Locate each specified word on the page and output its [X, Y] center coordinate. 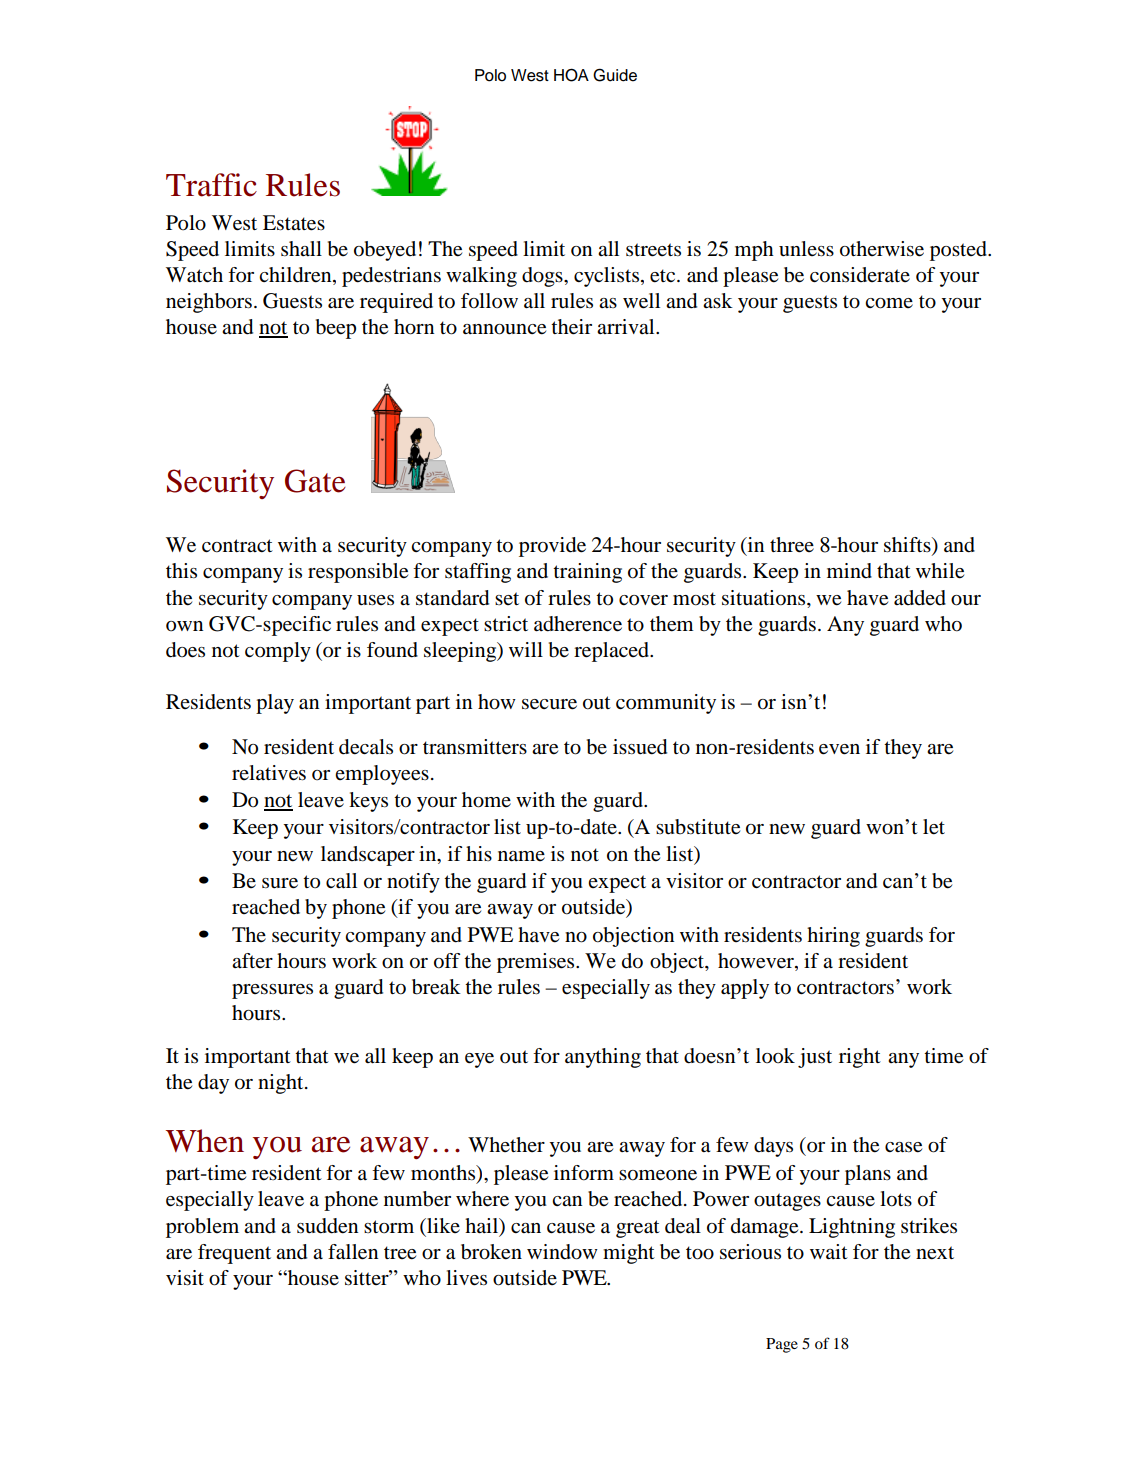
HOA [571, 75]
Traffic [211, 185]
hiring [833, 937]
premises [537, 963]
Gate [315, 481]
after [252, 960]
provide [552, 547]
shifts [908, 546]
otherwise [882, 249]
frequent [234, 1254]
